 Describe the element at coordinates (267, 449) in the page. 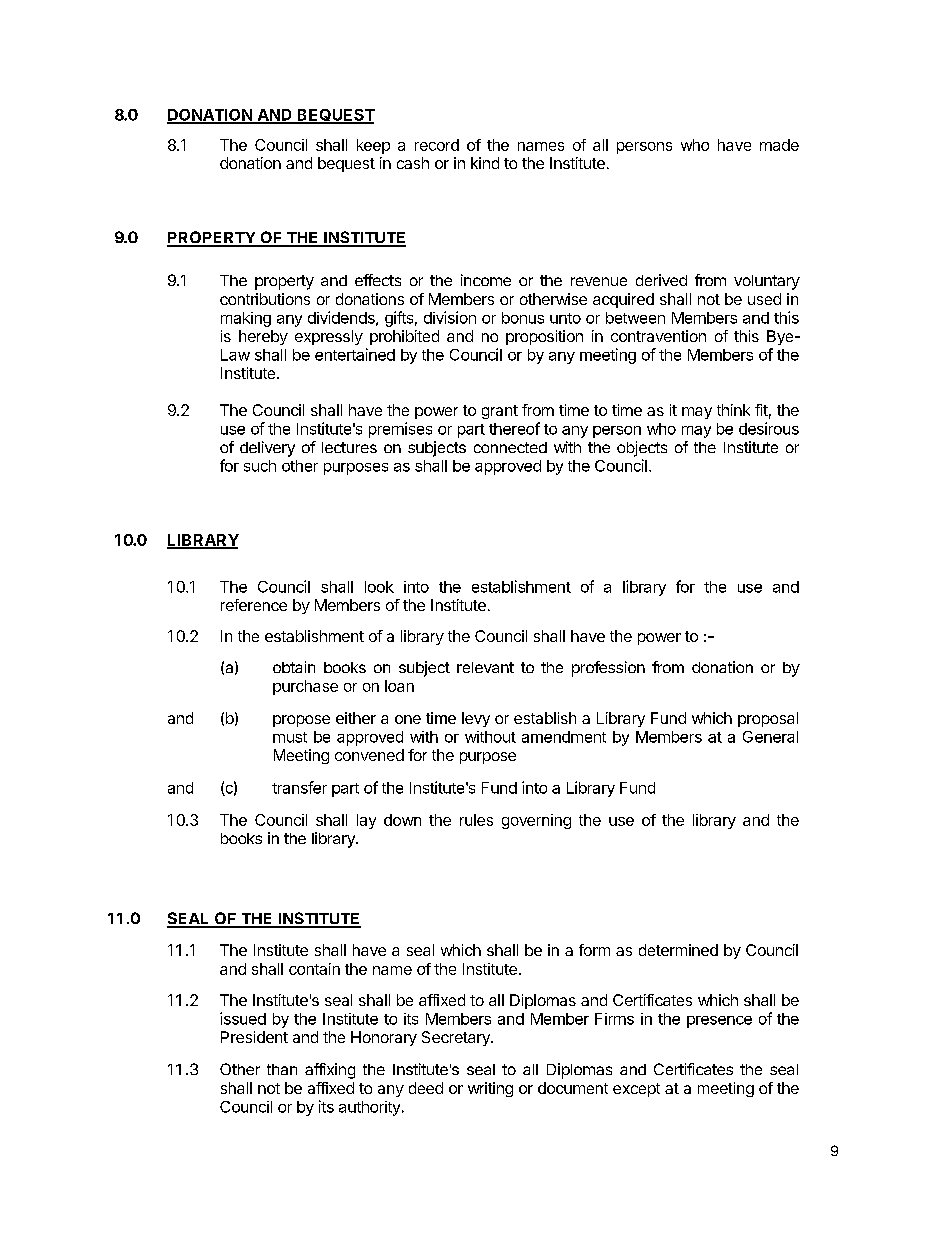

I see `delivery` at that location.
